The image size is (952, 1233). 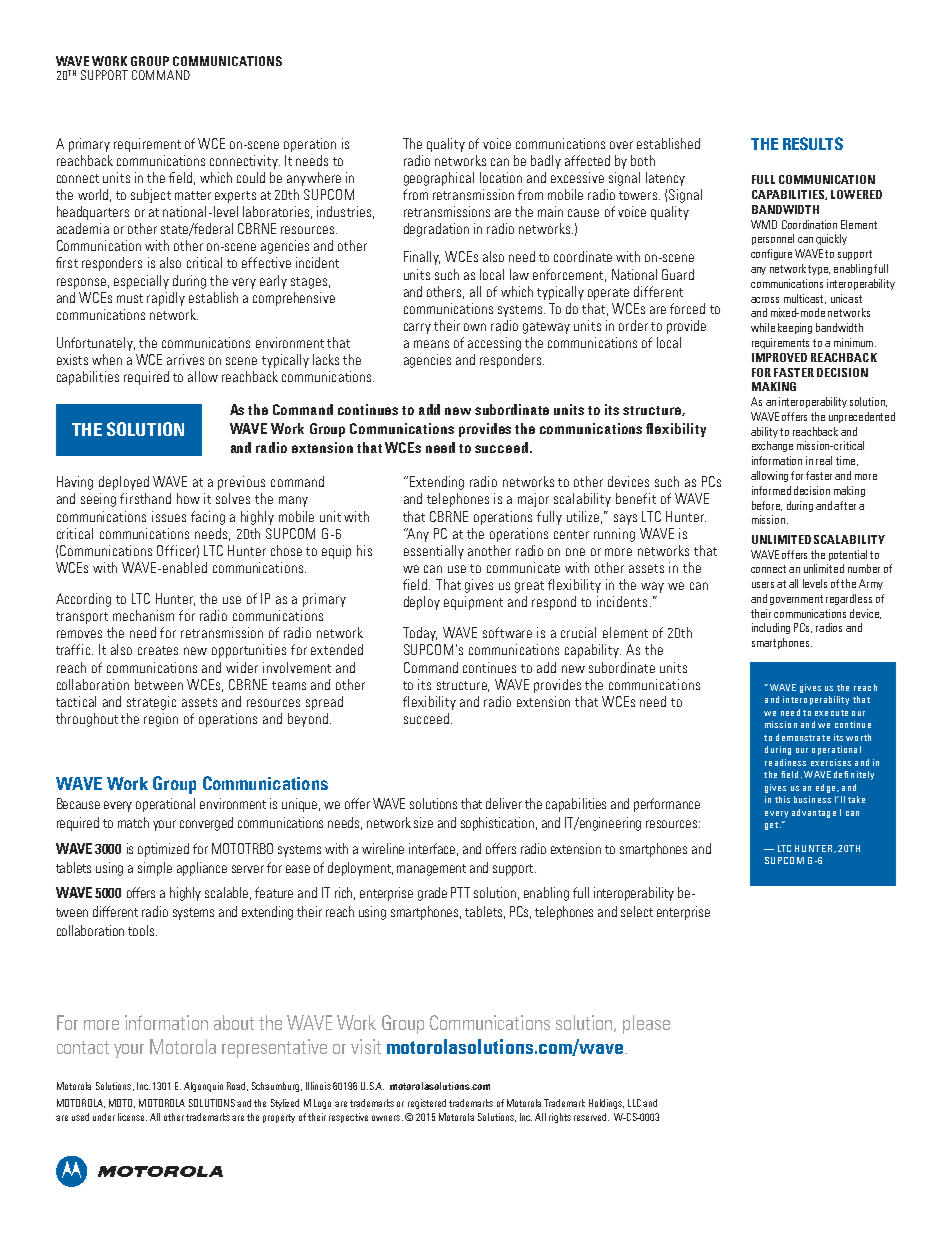 I want to click on this, so click(x=782, y=799).
